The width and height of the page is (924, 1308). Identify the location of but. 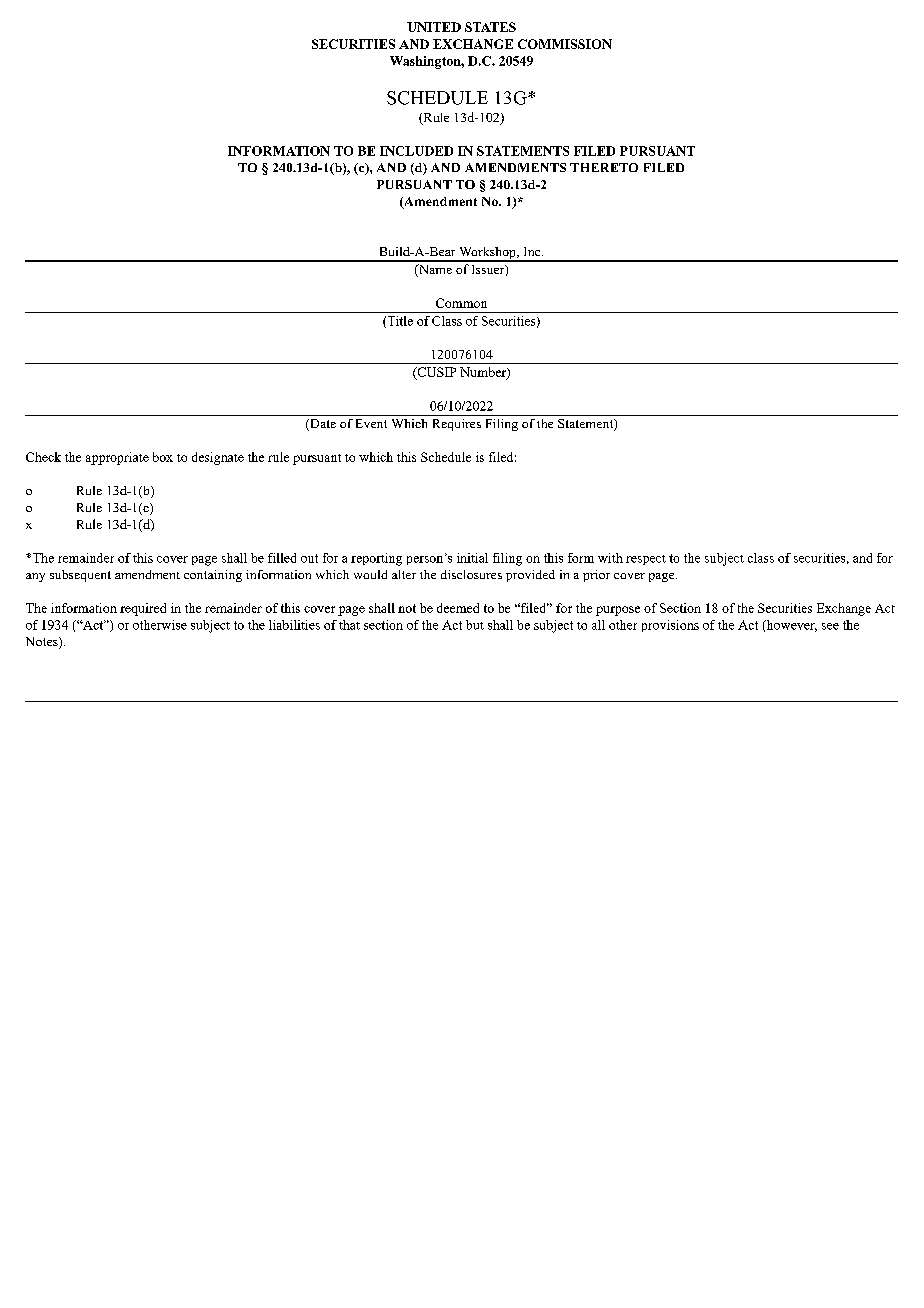
(475, 625).
